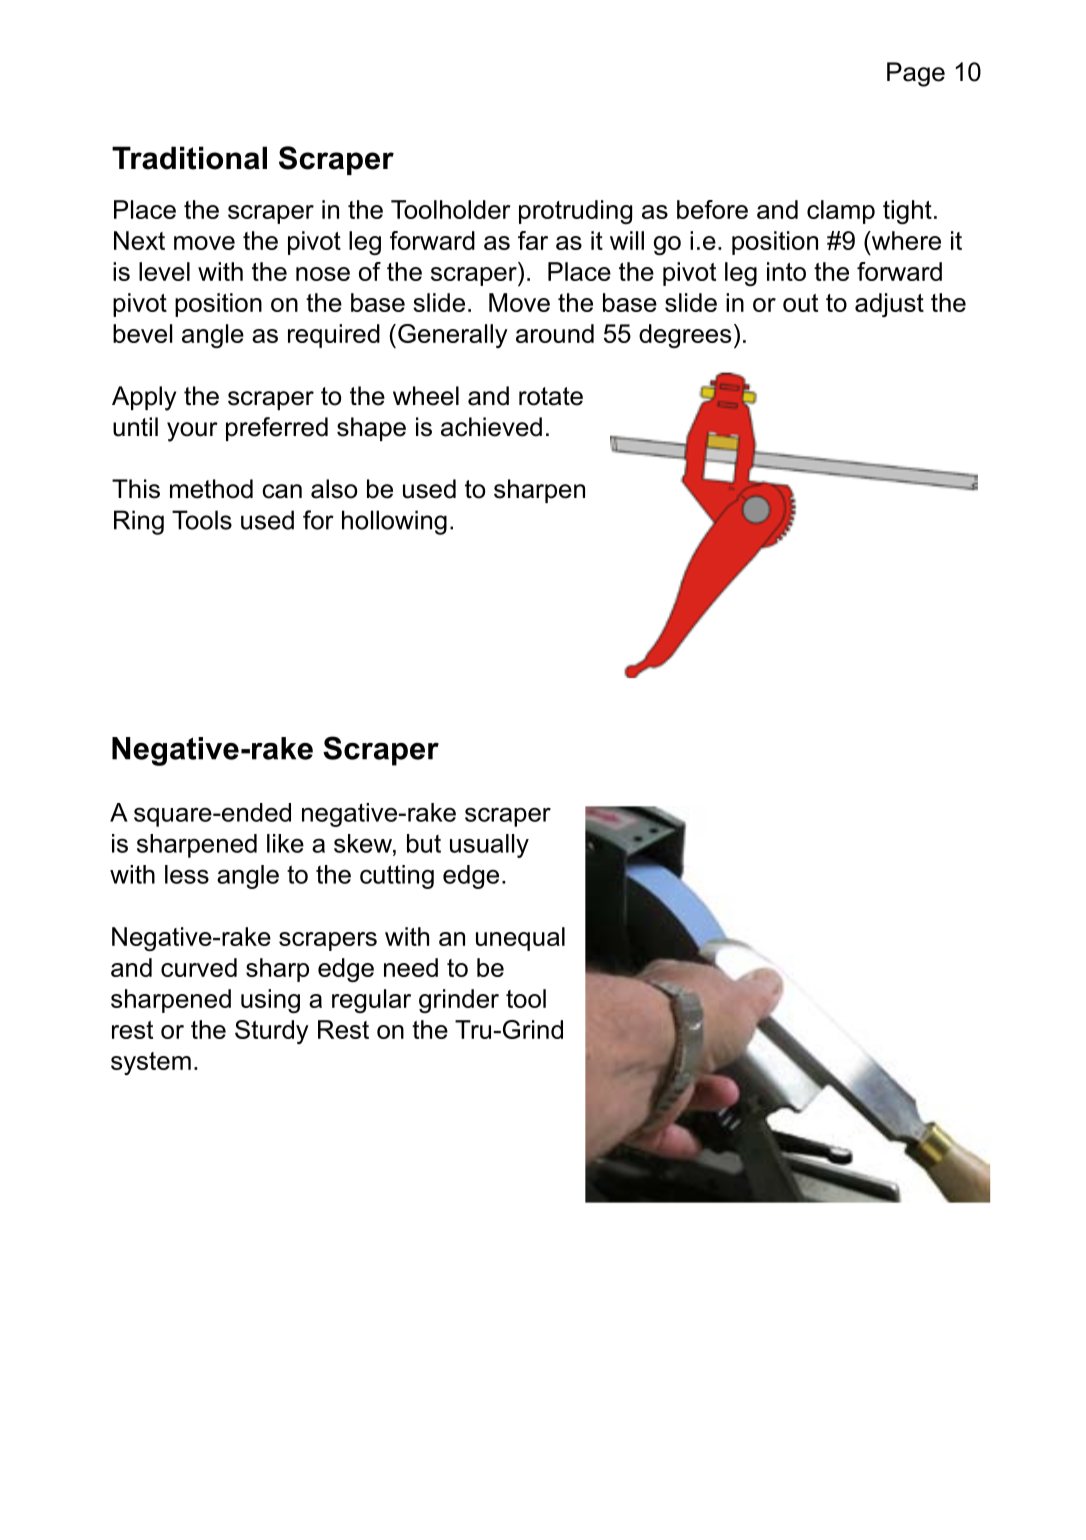 The width and height of the page is (1086, 1540). Describe the element at coordinates (285, 843) in the page. I see `like` at that location.
